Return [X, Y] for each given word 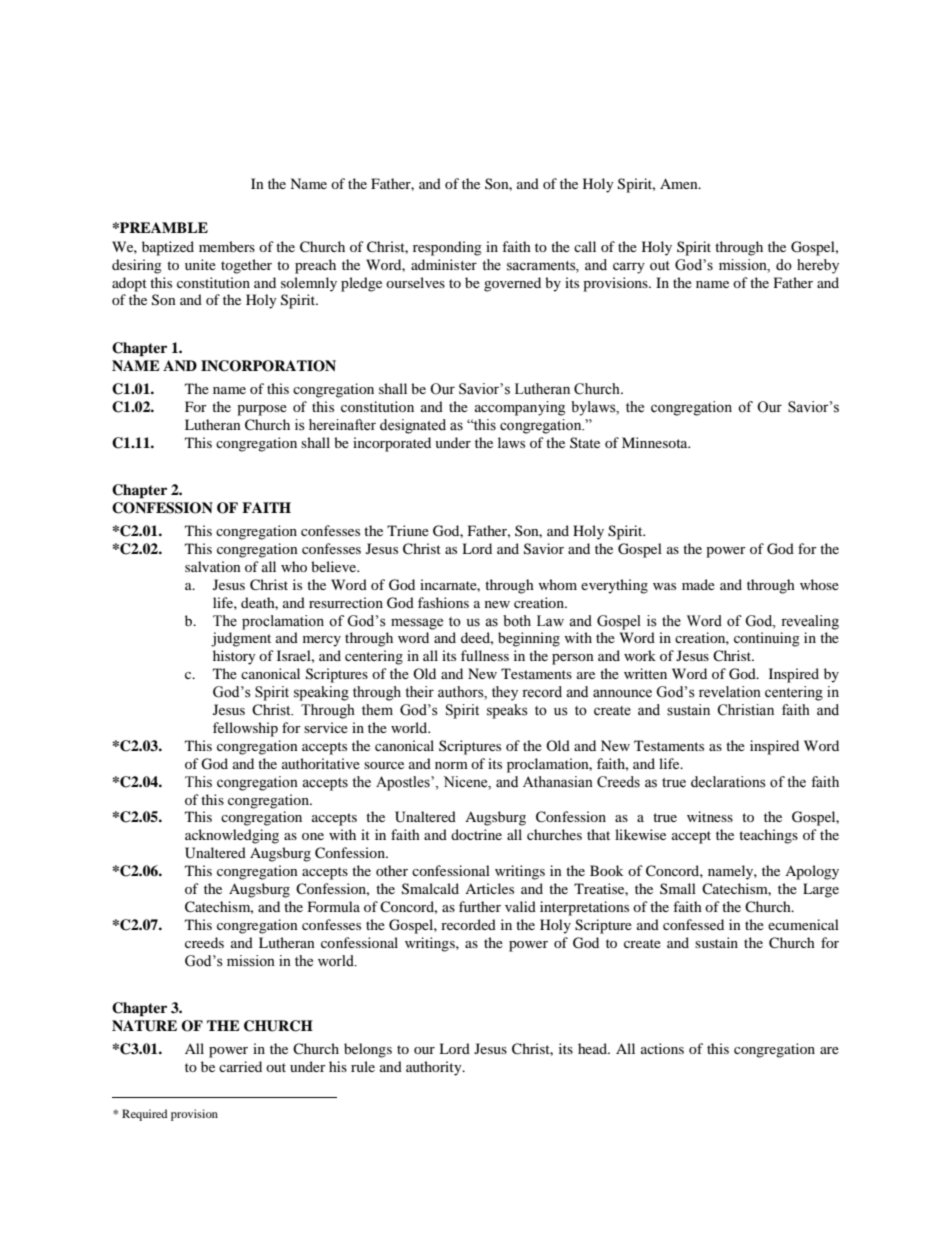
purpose [262, 410]
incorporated [392, 444]
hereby [818, 266]
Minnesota [656, 442]
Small [678, 888]
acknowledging [232, 836]
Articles [489, 888]
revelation [730, 692]
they [505, 693]
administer [444, 265]
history [234, 657]
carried [240, 1066]
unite [200, 264]
